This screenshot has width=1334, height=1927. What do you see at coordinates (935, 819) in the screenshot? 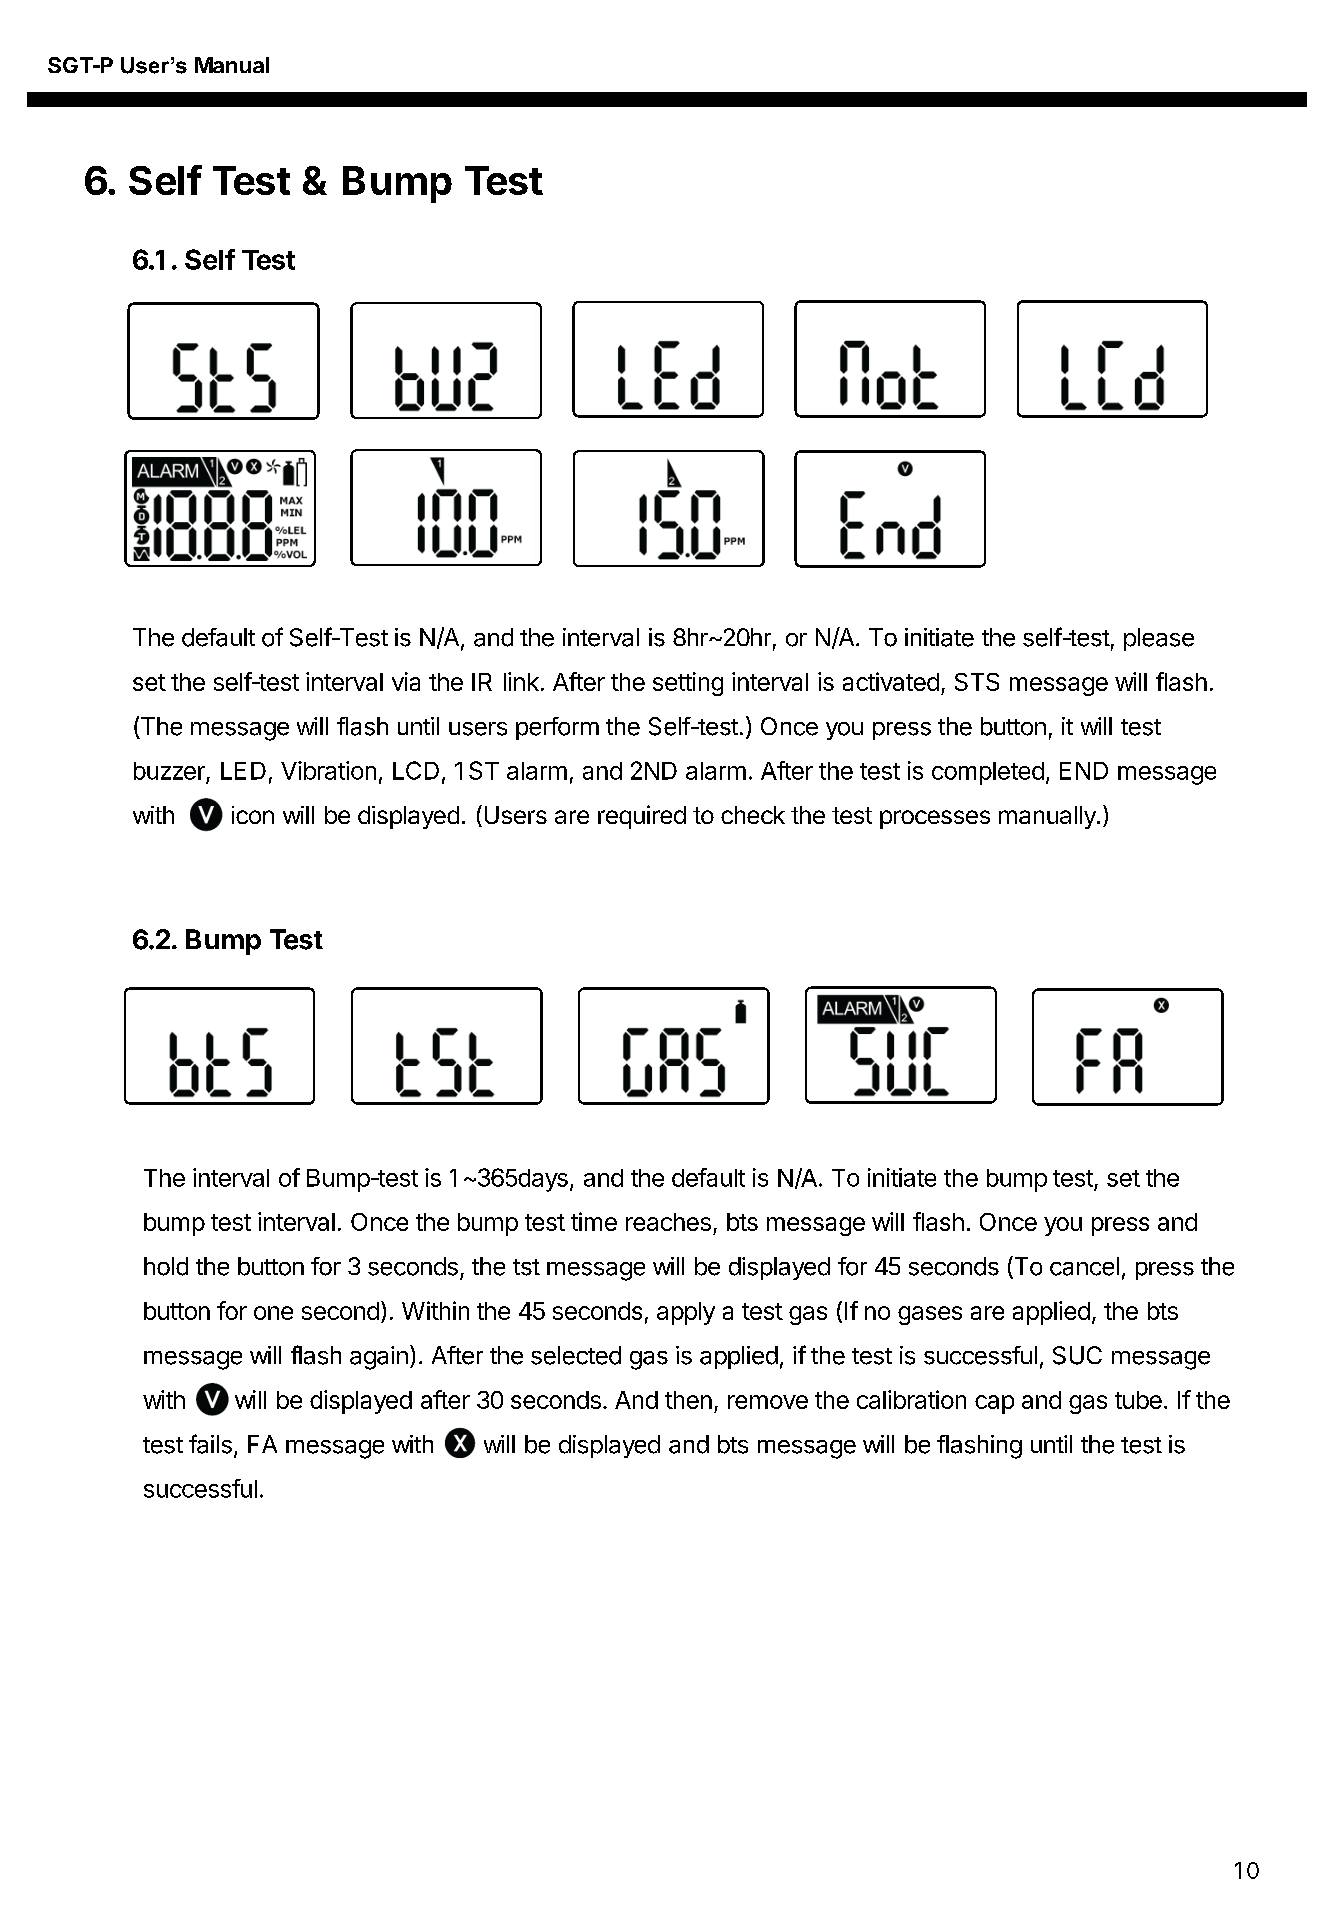
I see `processes` at bounding box center [935, 819].
